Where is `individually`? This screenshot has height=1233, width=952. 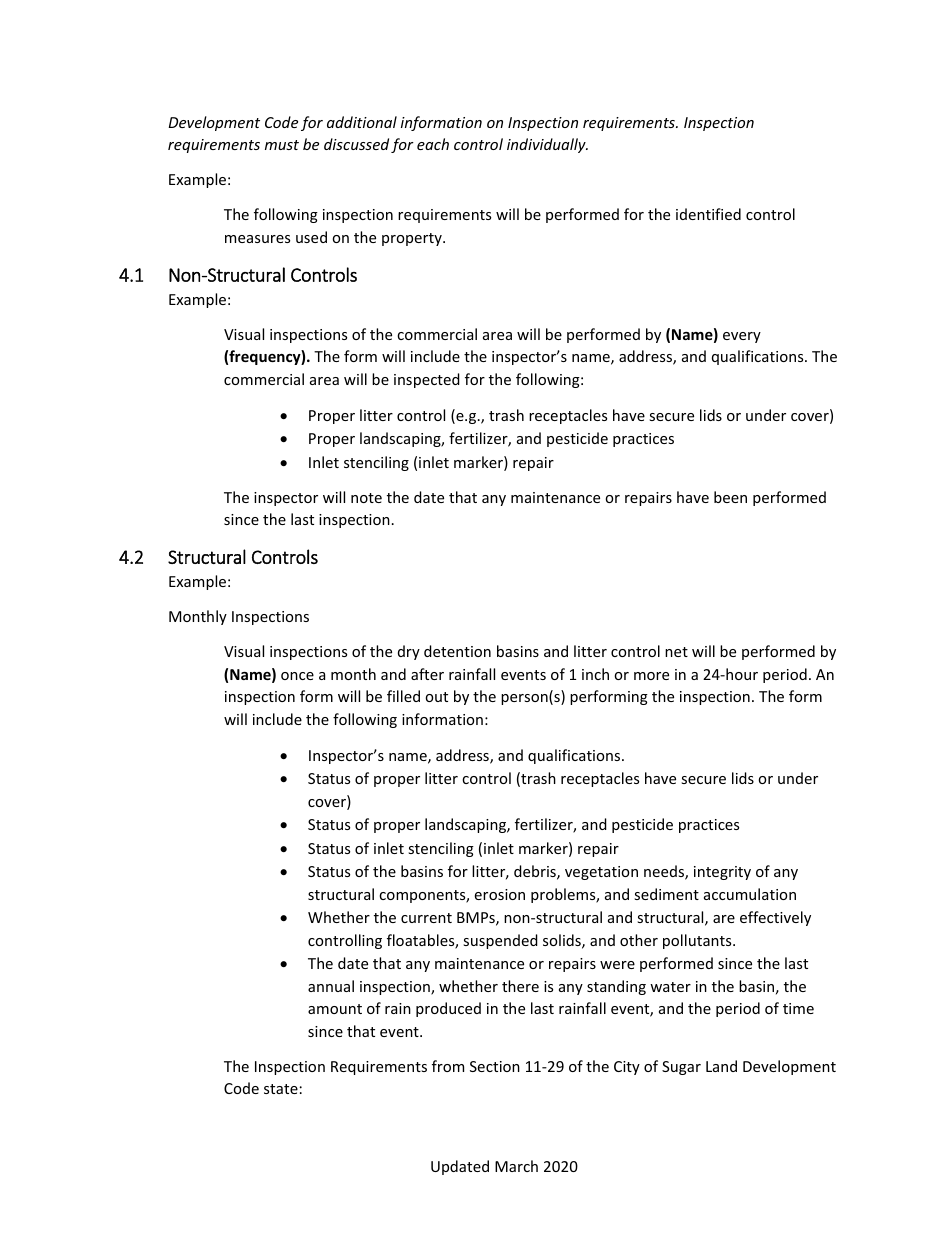 individually is located at coordinates (547, 145).
